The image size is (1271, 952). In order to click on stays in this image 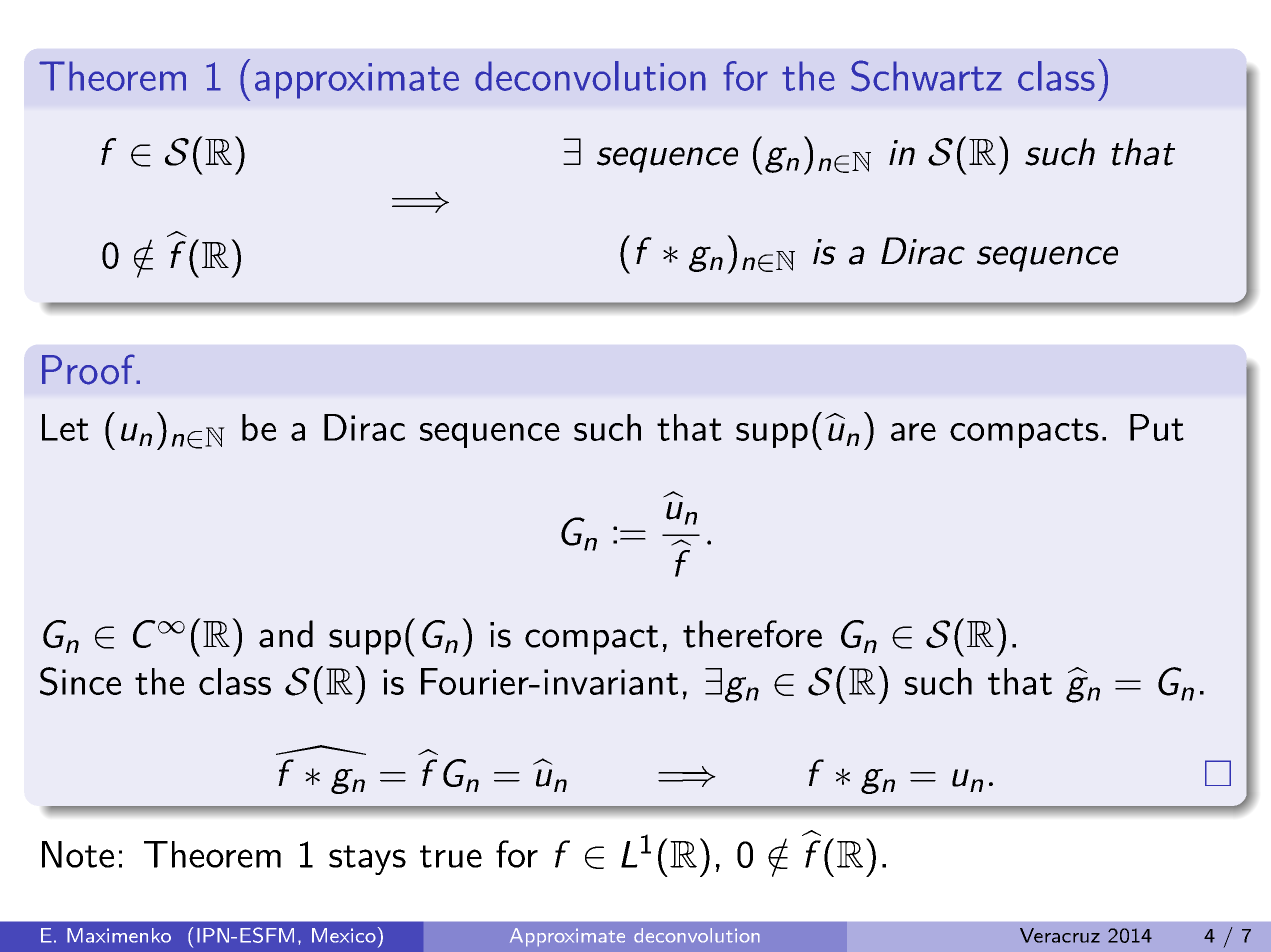, I will do `click(367, 860)`.
